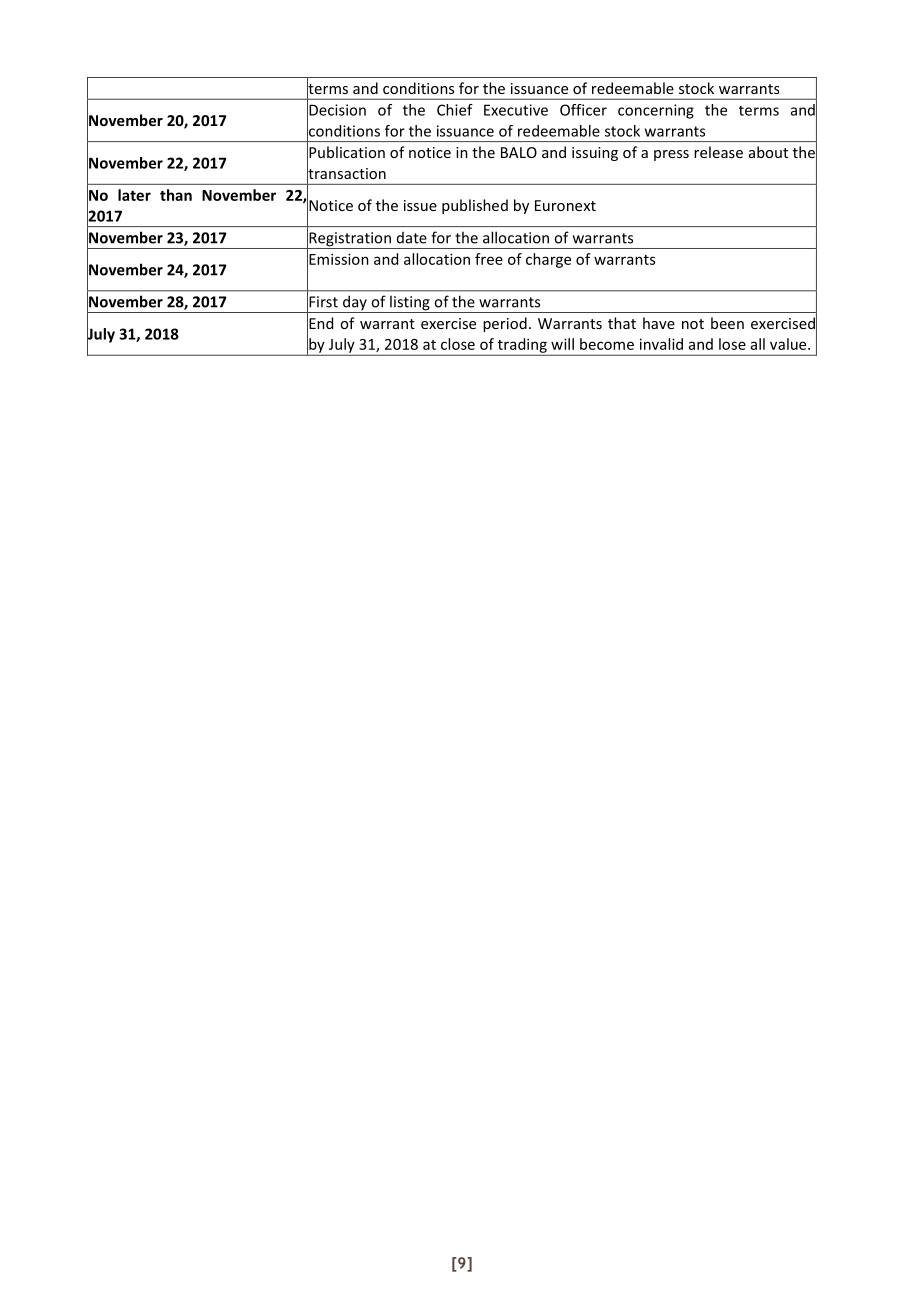  Describe the element at coordinates (656, 111) in the screenshot. I see `concerning` at that location.
